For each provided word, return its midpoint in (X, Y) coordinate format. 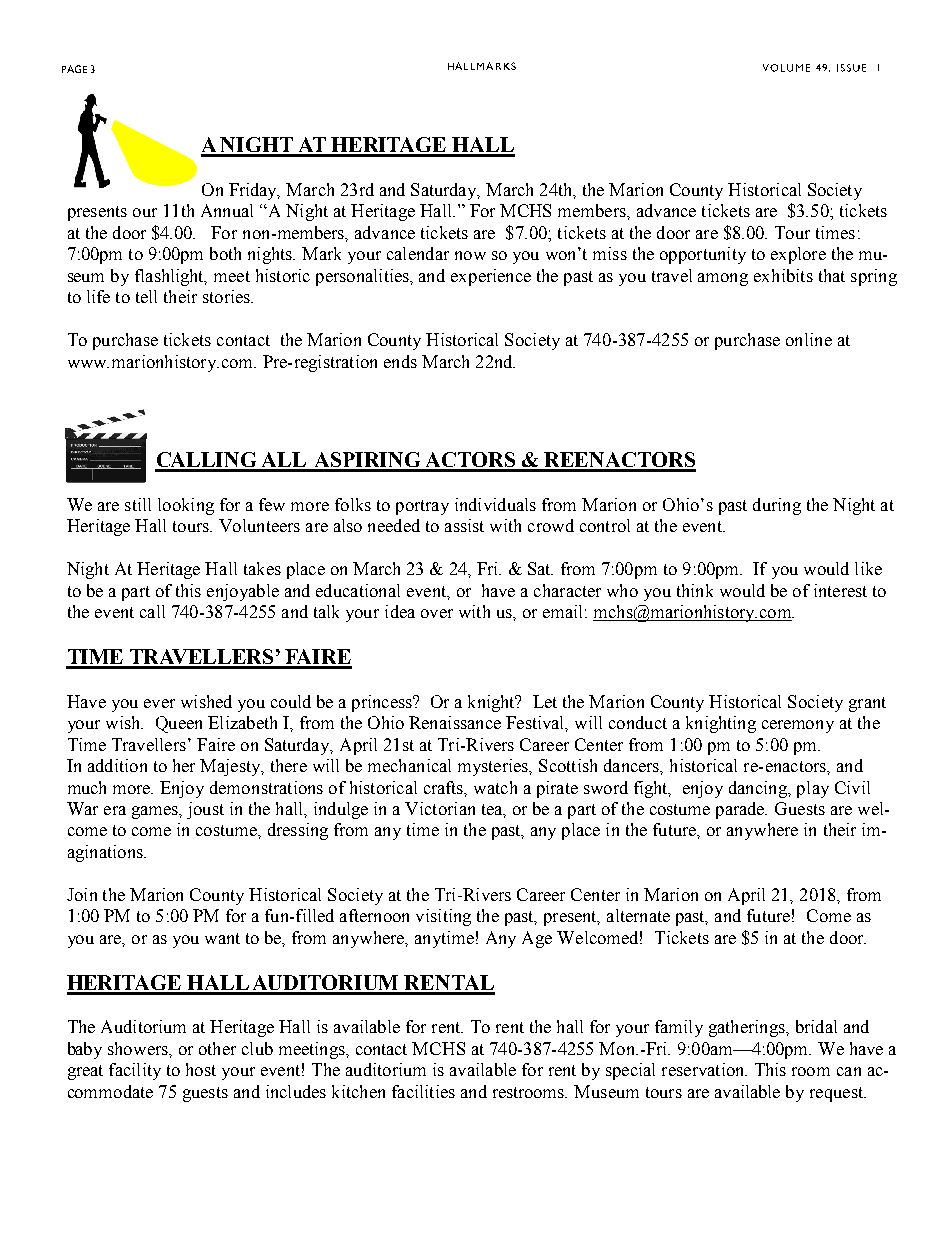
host (201, 1069)
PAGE (74, 69)
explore (798, 255)
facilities (423, 1091)
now (470, 255)
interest (840, 590)
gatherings (748, 1028)
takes (262, 568)
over (437, 613)
